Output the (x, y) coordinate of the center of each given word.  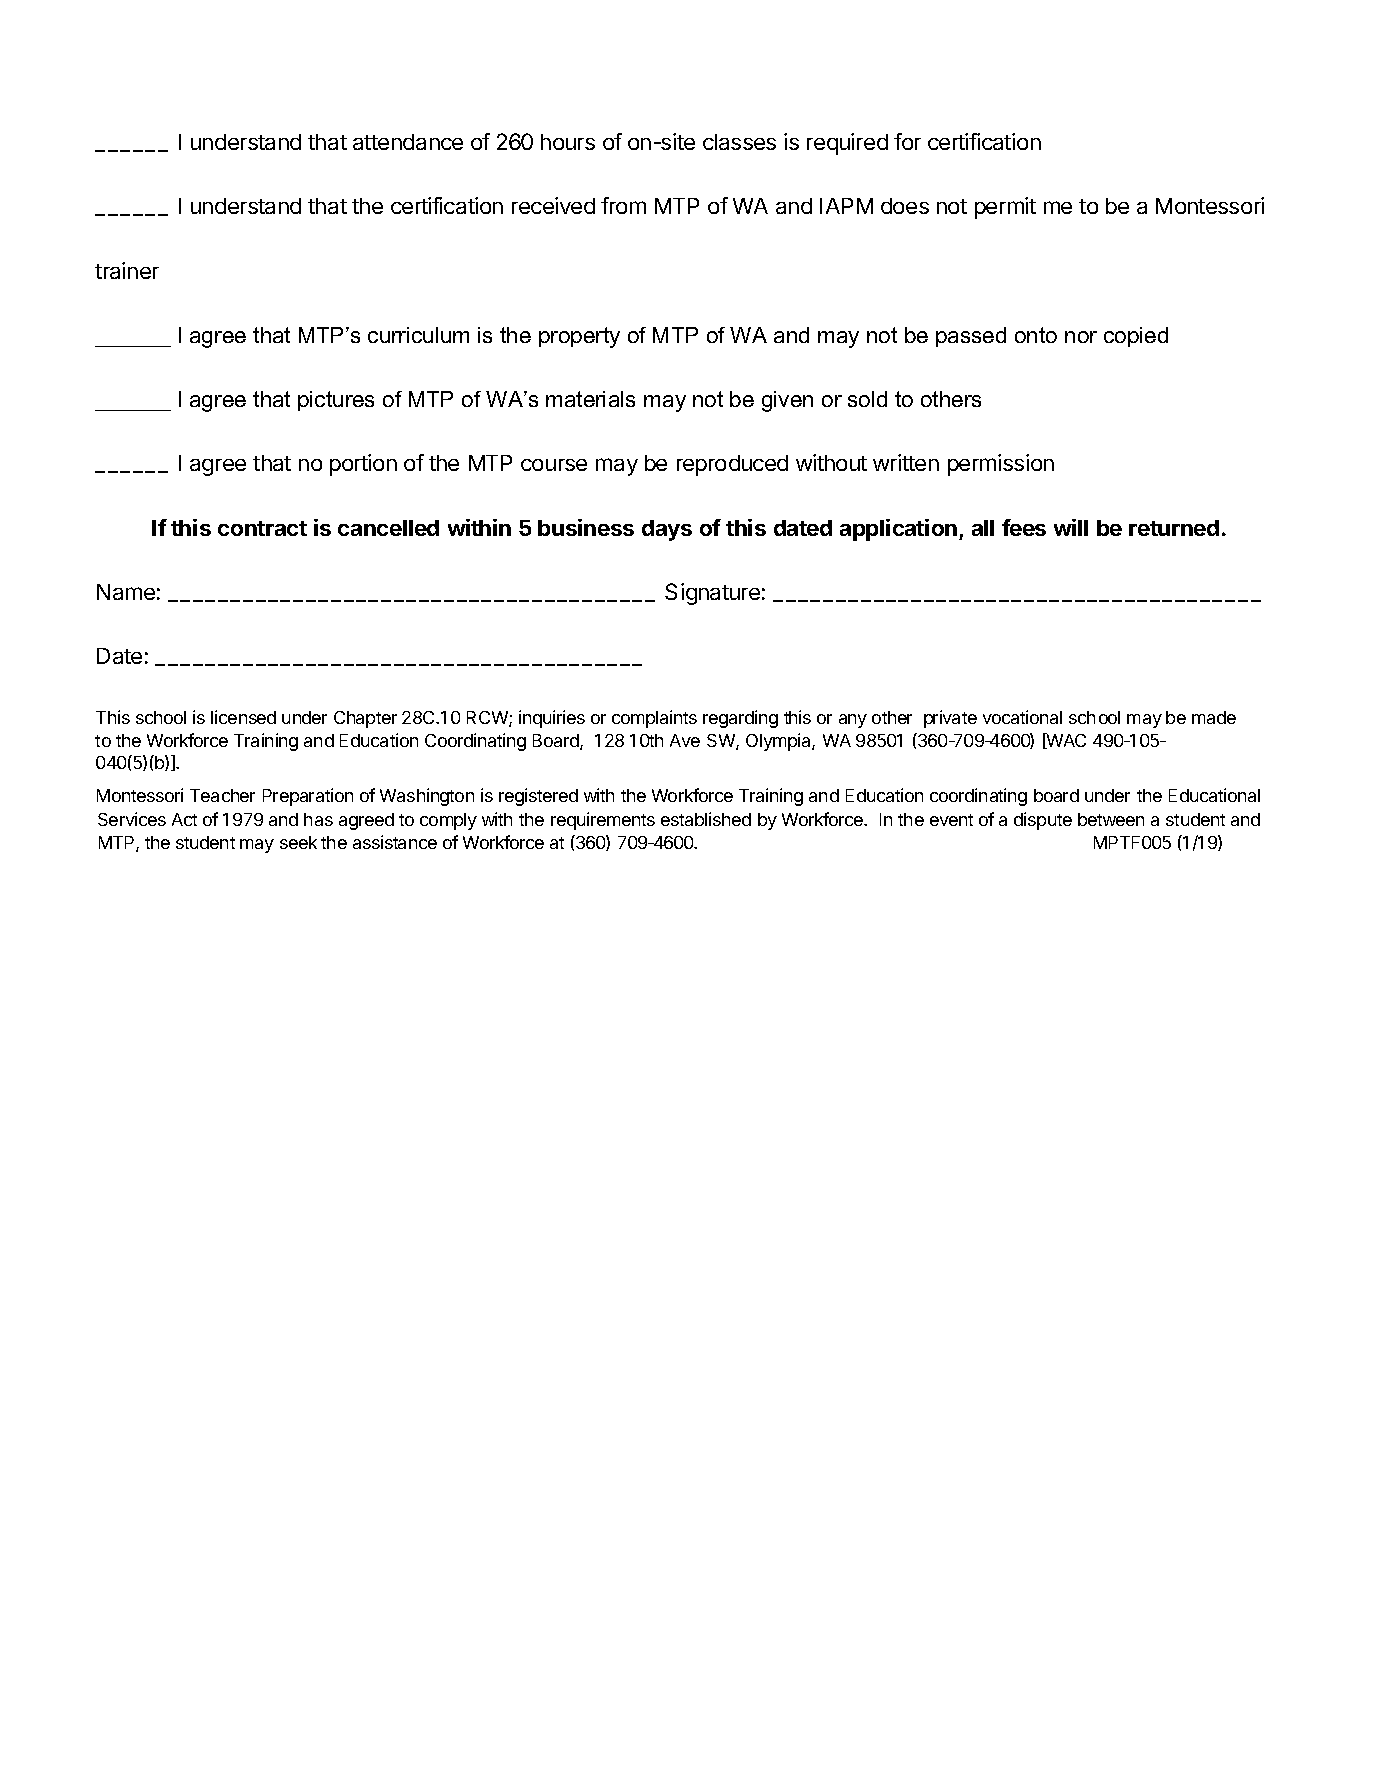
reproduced (732, 465)
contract (262, 528)
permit (1005, 208)
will (1071, 527)
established (706, 819)
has (318, 819)
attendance (408, 142)
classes (739, 142)
